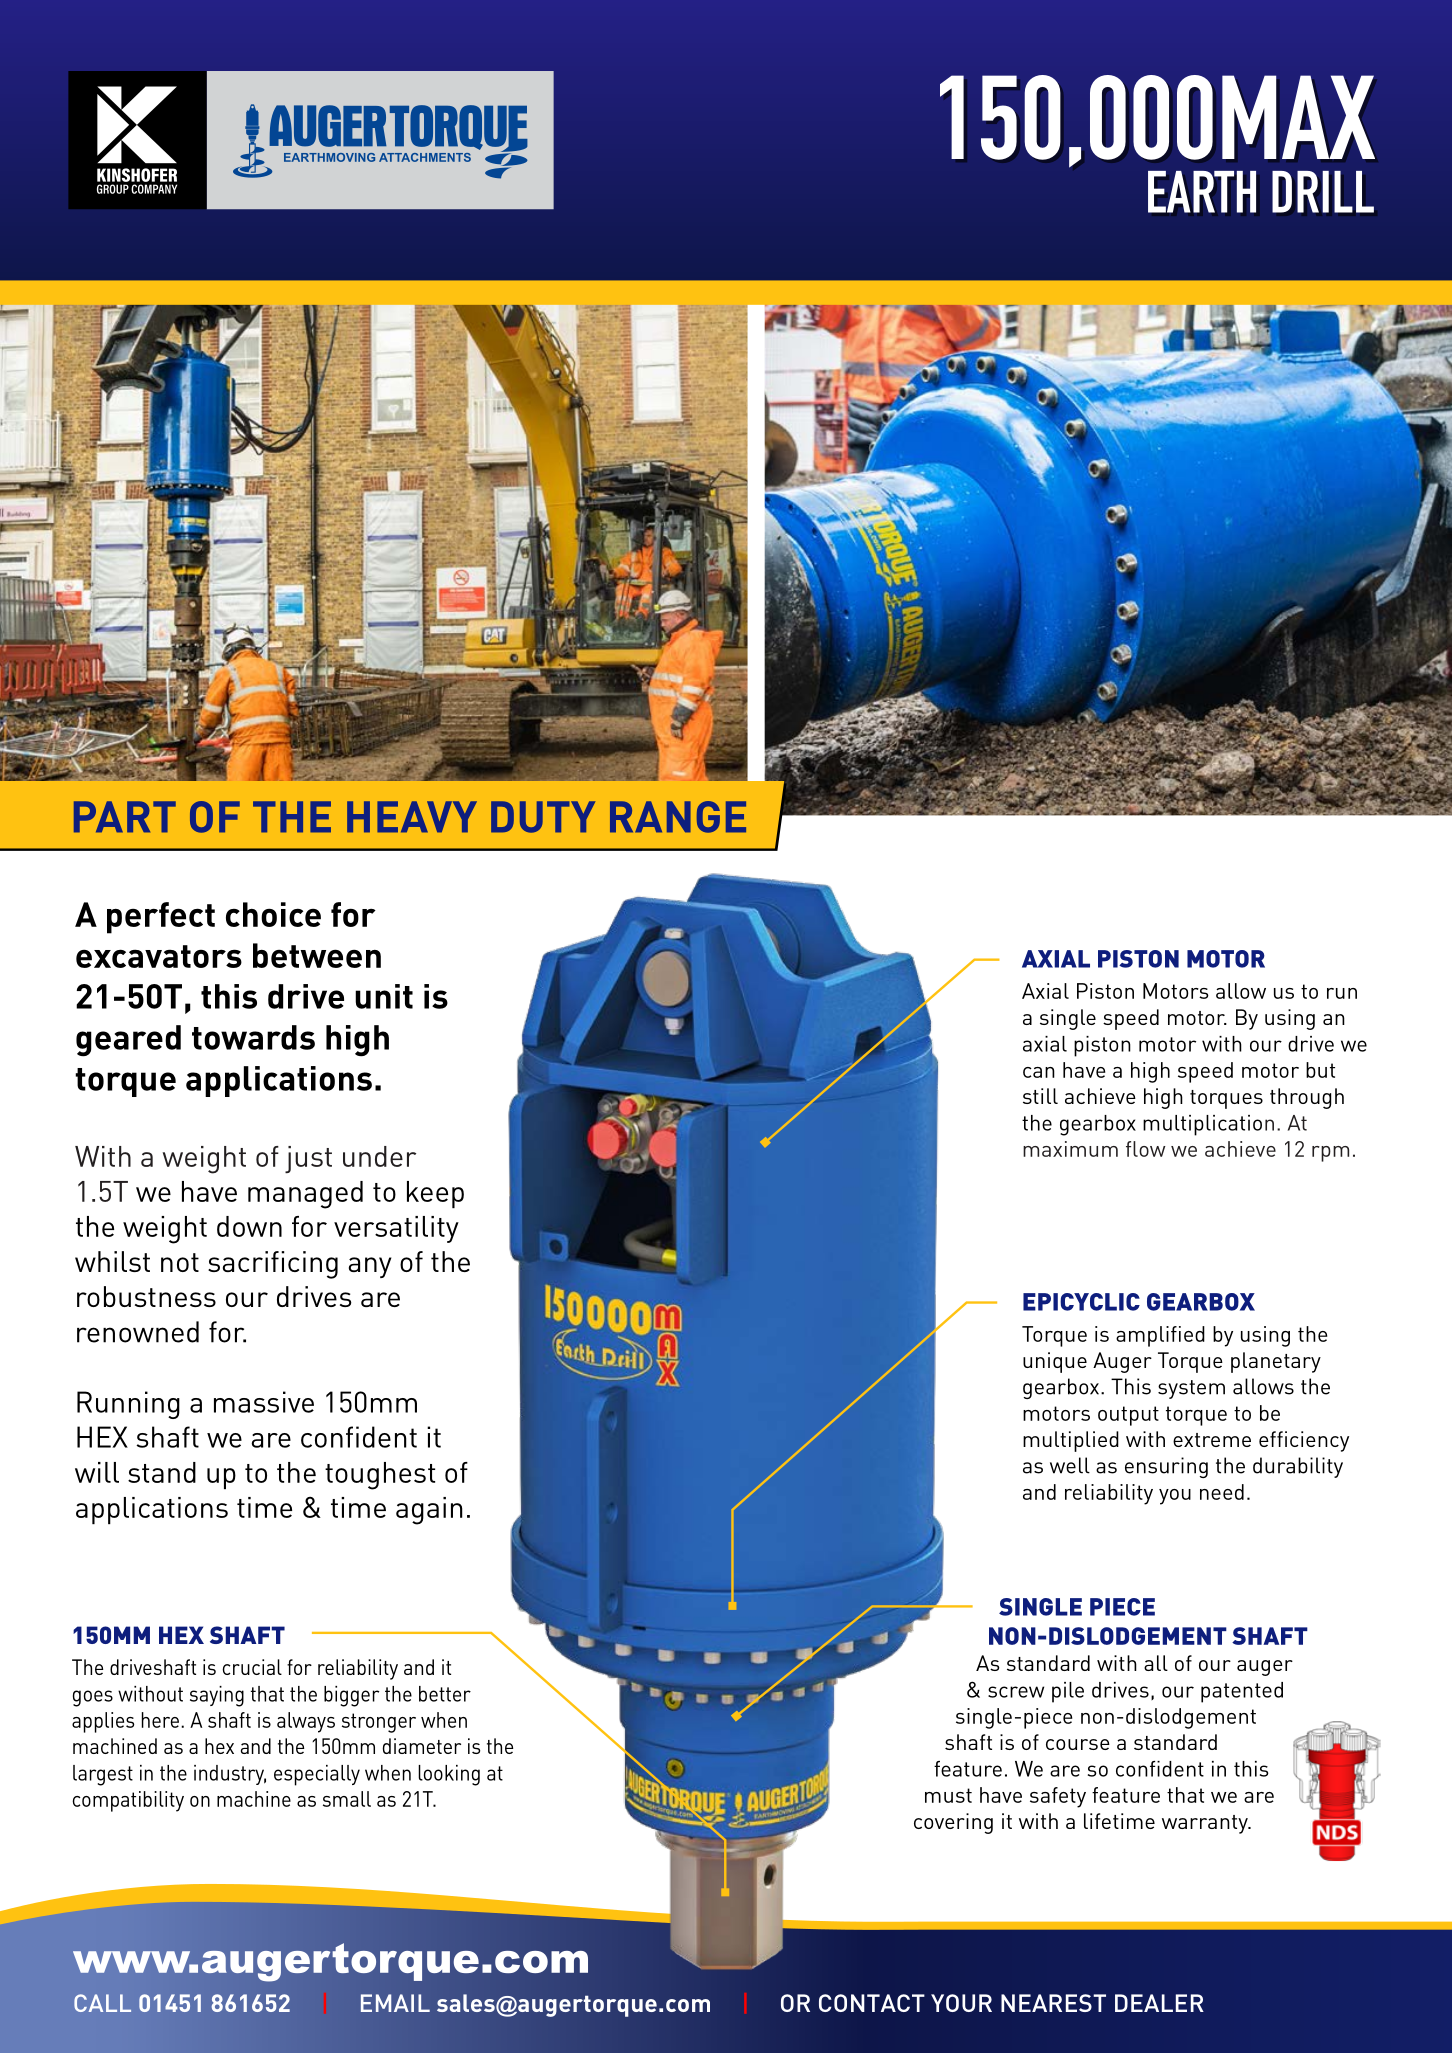  Describe the element at coordinates (396, 1229) in the screenshot. I see `versatility` at that location.
